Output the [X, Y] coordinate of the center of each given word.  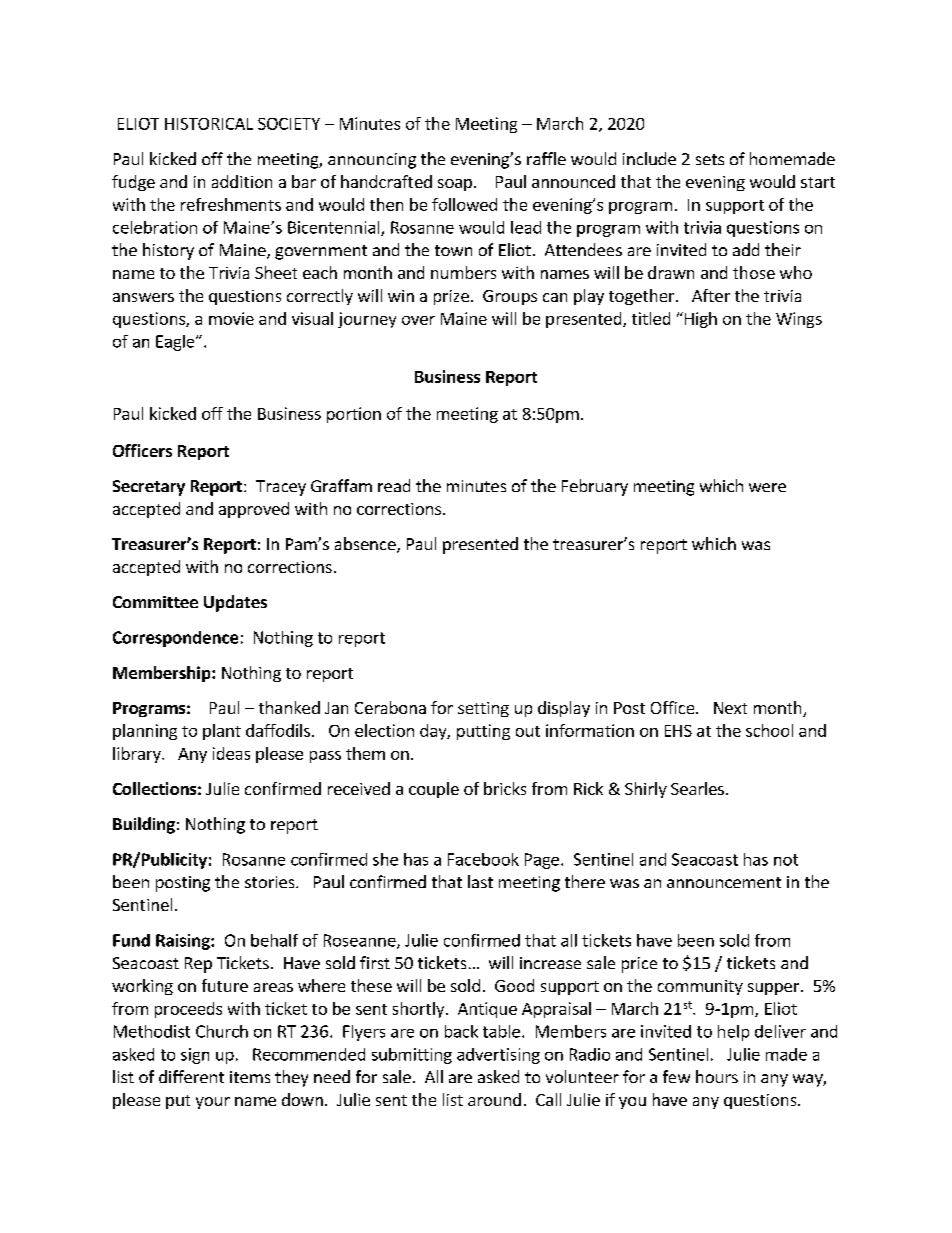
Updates [235, 603]
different [191, 1076]
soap [455, 185]
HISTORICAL [209, 124]
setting [483, 709]
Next [730, 708]
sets [710, 159]
